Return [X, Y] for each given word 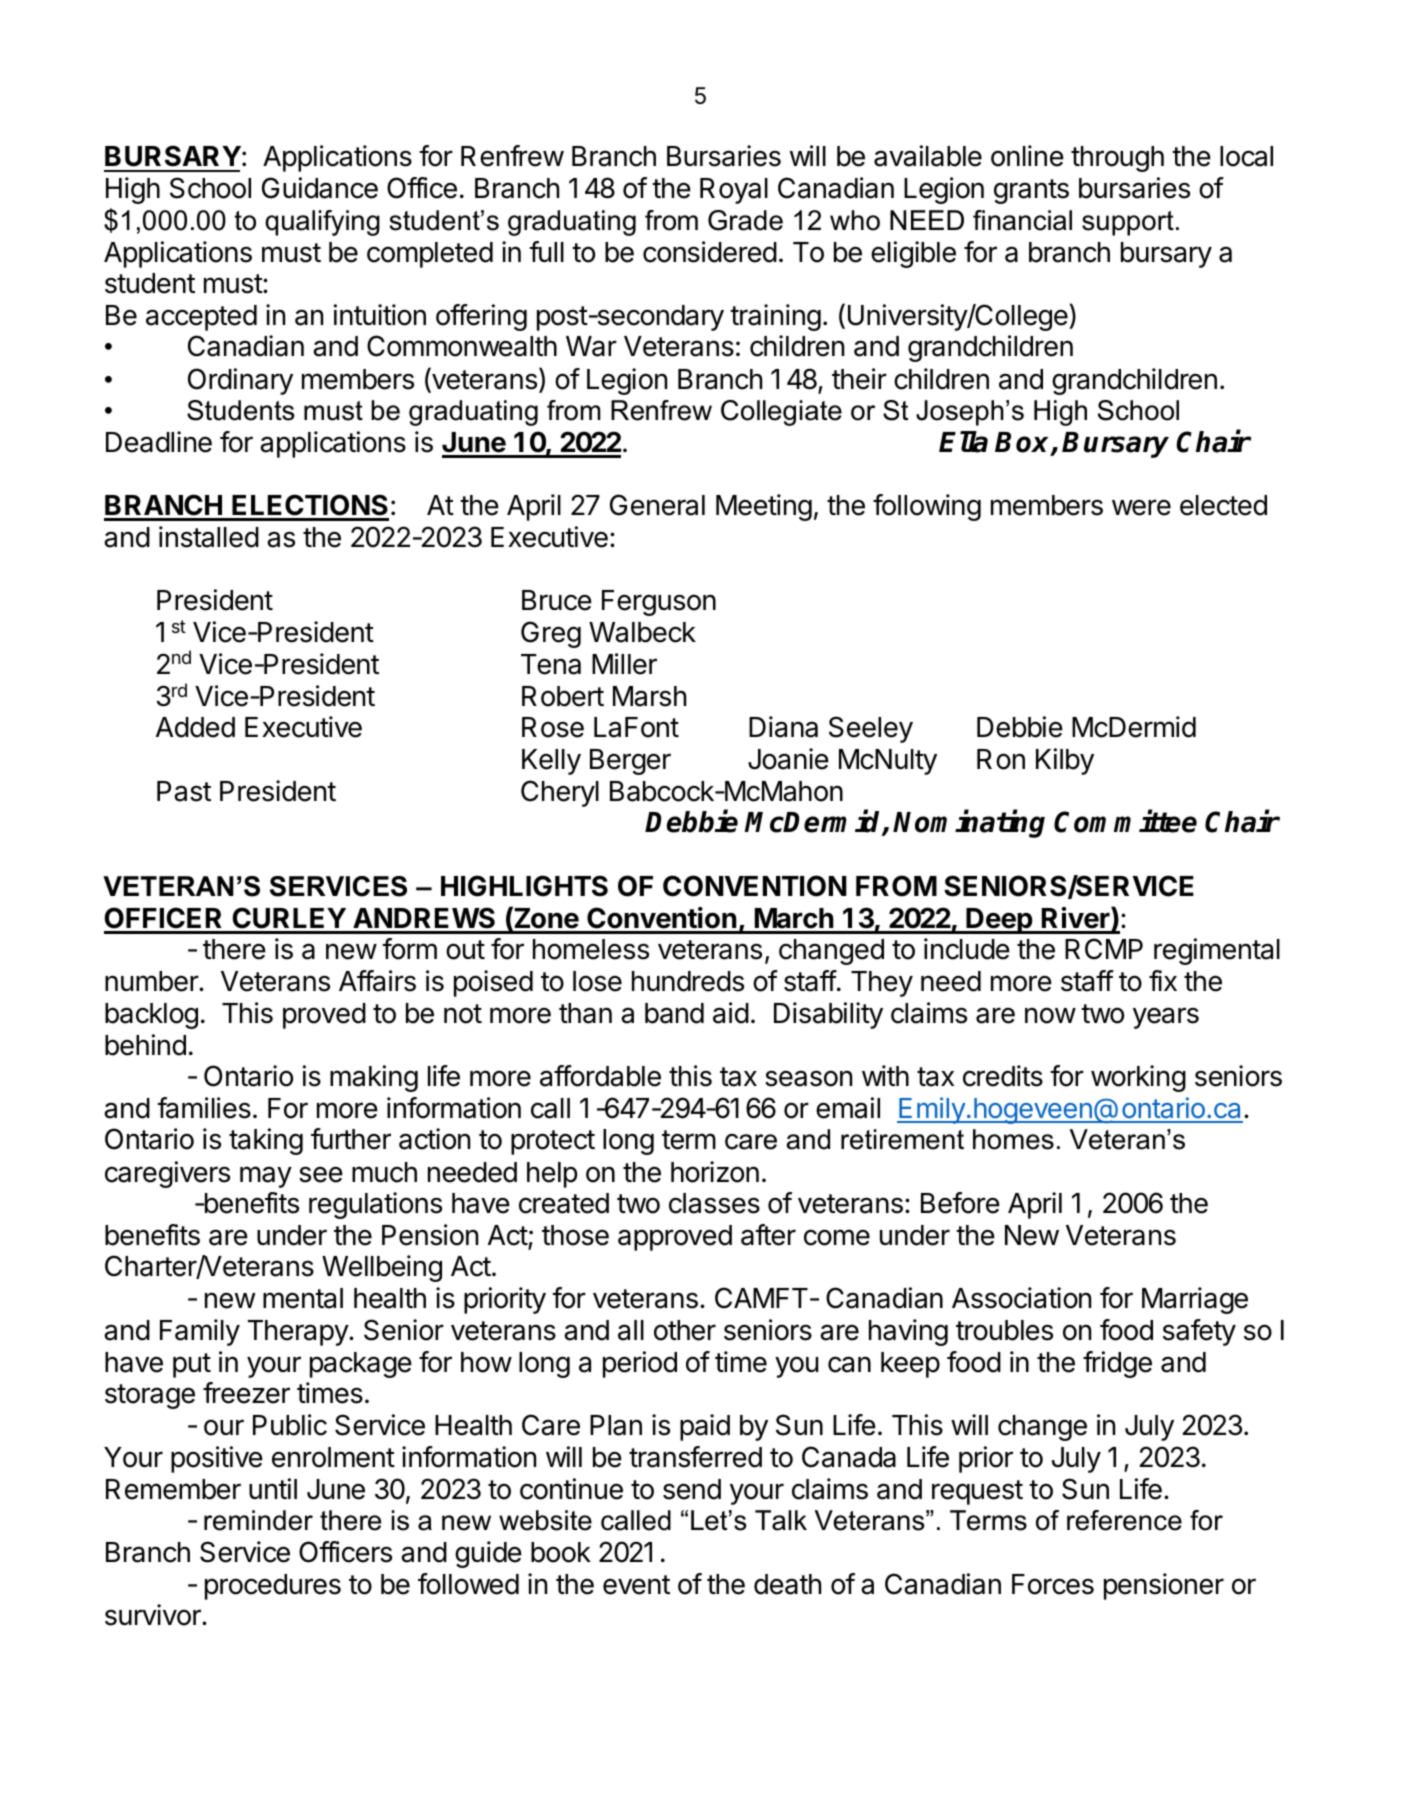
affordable [600, 1076]
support [1128, 223]
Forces [1053, 1584]
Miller [624, 664]
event [636, 1585]
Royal [734, 191]
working [1138, 1078]
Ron [1001, 759]
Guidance [320, 188]
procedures [273, 1587]
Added [195, 727]
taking [266, 1141]
